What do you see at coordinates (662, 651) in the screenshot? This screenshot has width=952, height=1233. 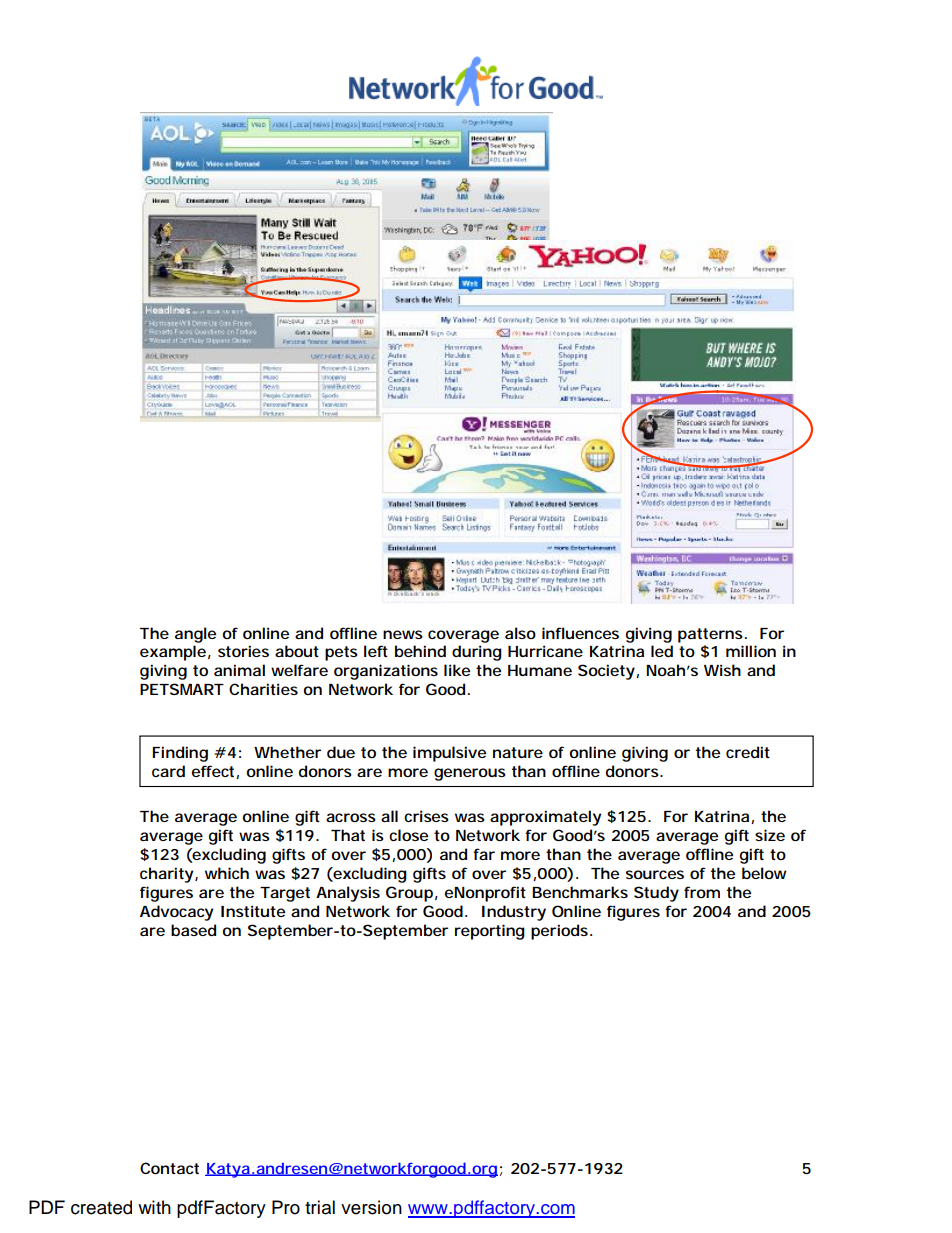 I see `led` at bounding box center [662, 651].
